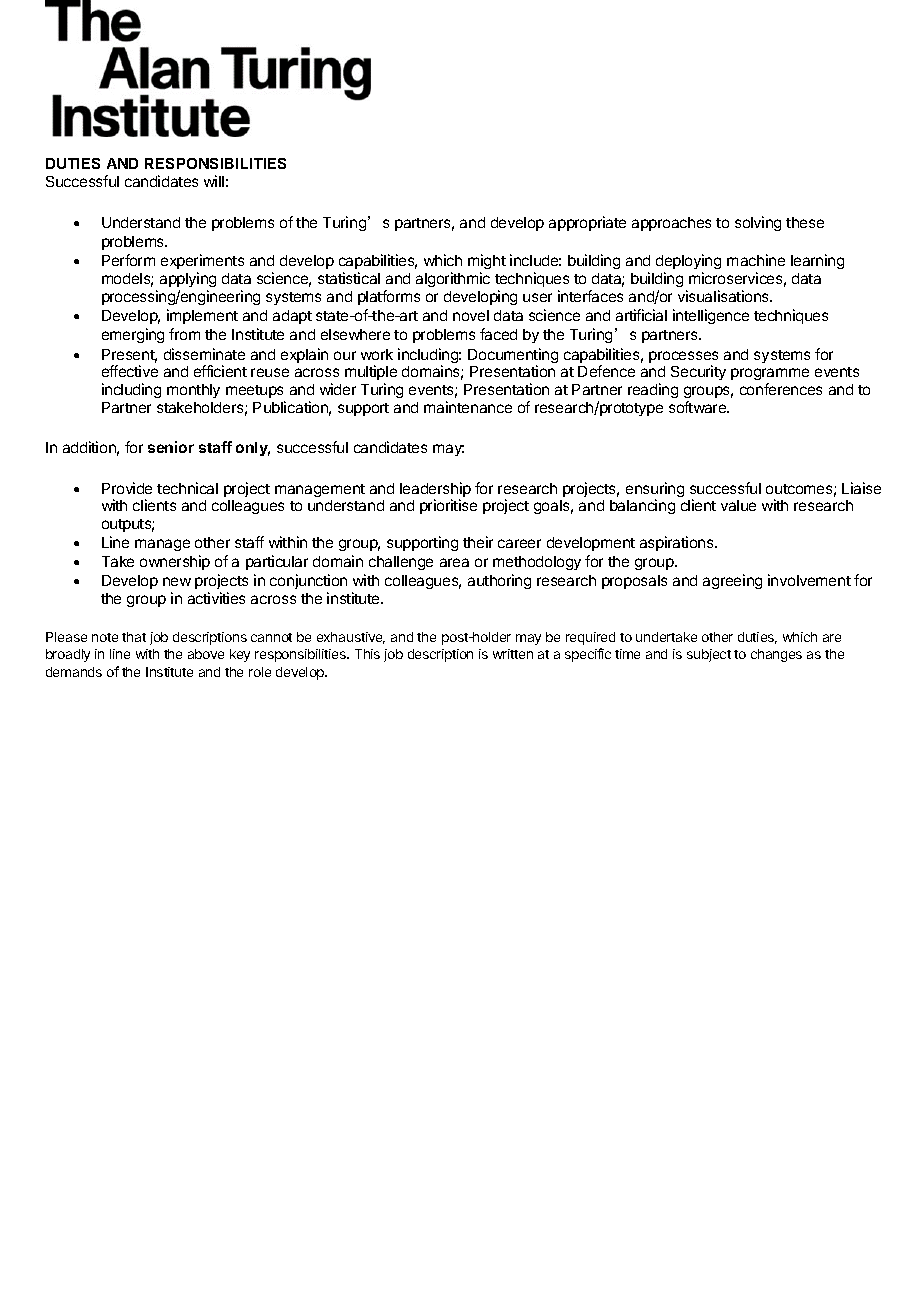 This document has width=924, height=1308. Describe the element at coordinates (699, 407) in the document. I see `software` at that location.
